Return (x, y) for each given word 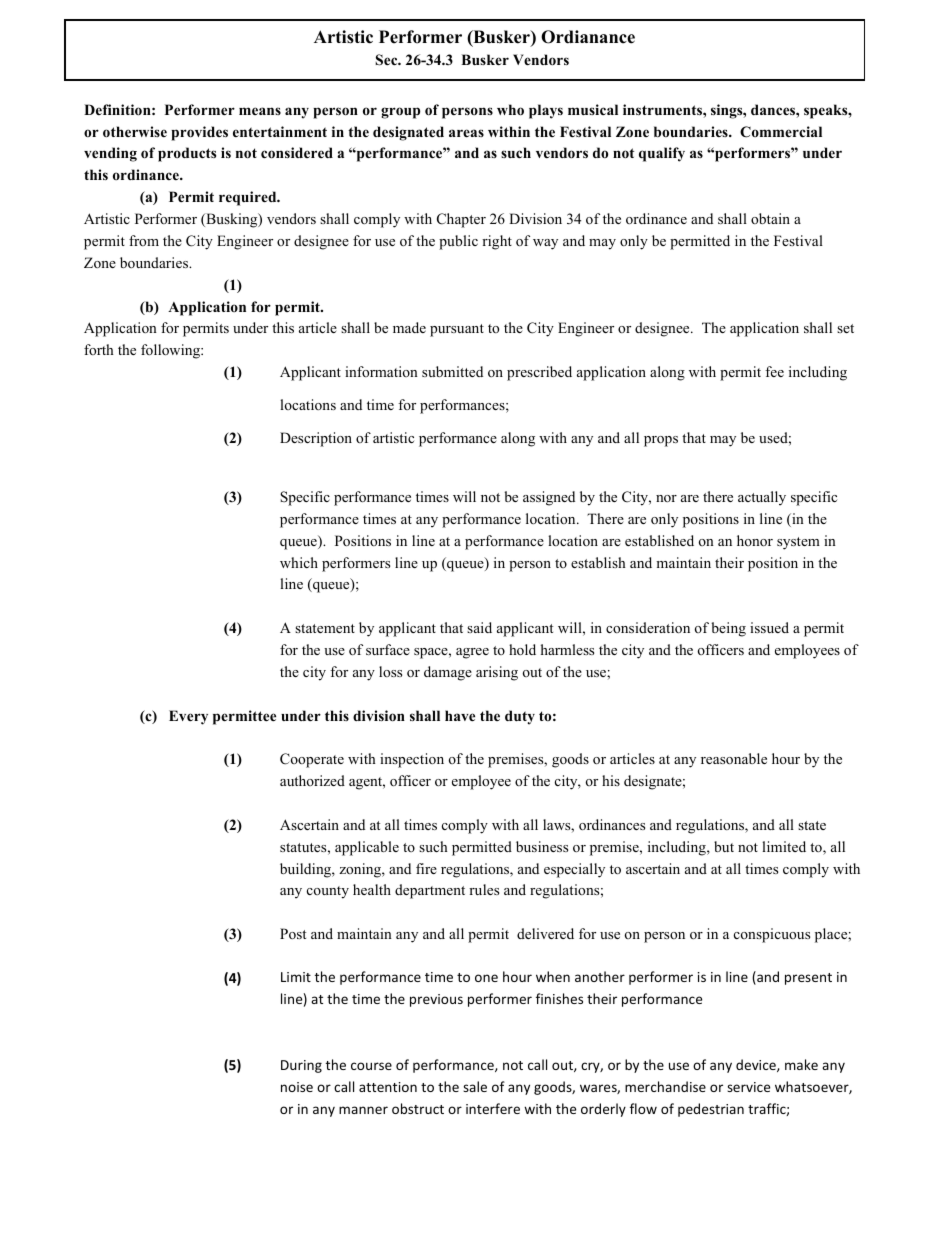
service (748, 1087)
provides (199, 133)
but (724, 846)
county (328, 892)
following (171, 351)
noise (297, 1087)
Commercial (781, 132)
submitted (452, 371)
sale (475, 1086)
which (299, 562)
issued (769, 627)
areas (466, 133)
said (479, 627)
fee (774, 371)
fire (426, 868)
